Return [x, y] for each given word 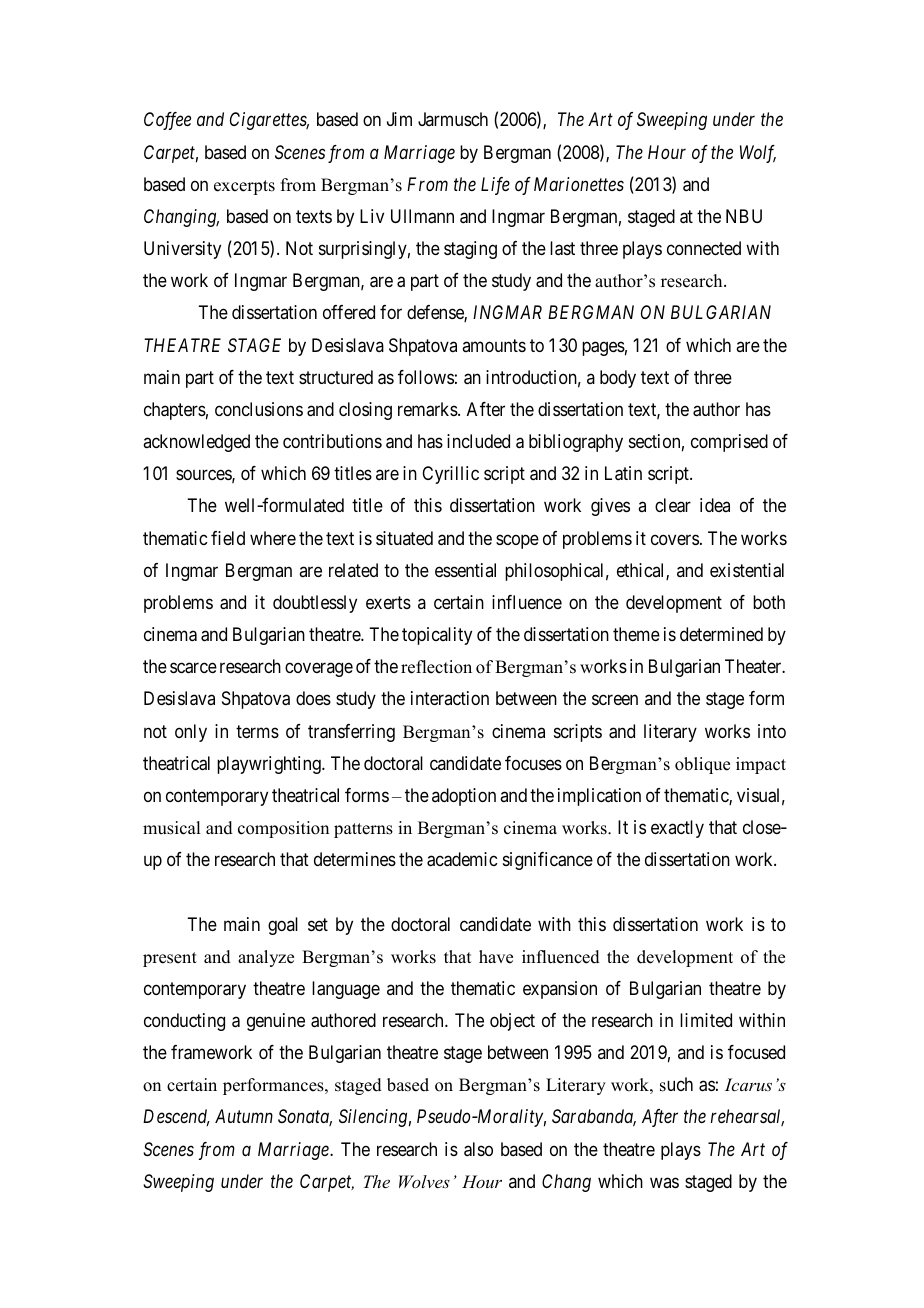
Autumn [244, 1116]
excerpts [244, 187]
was [664, 1182]
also [478, 1149]
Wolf [758, 154]
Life [495, 186]
